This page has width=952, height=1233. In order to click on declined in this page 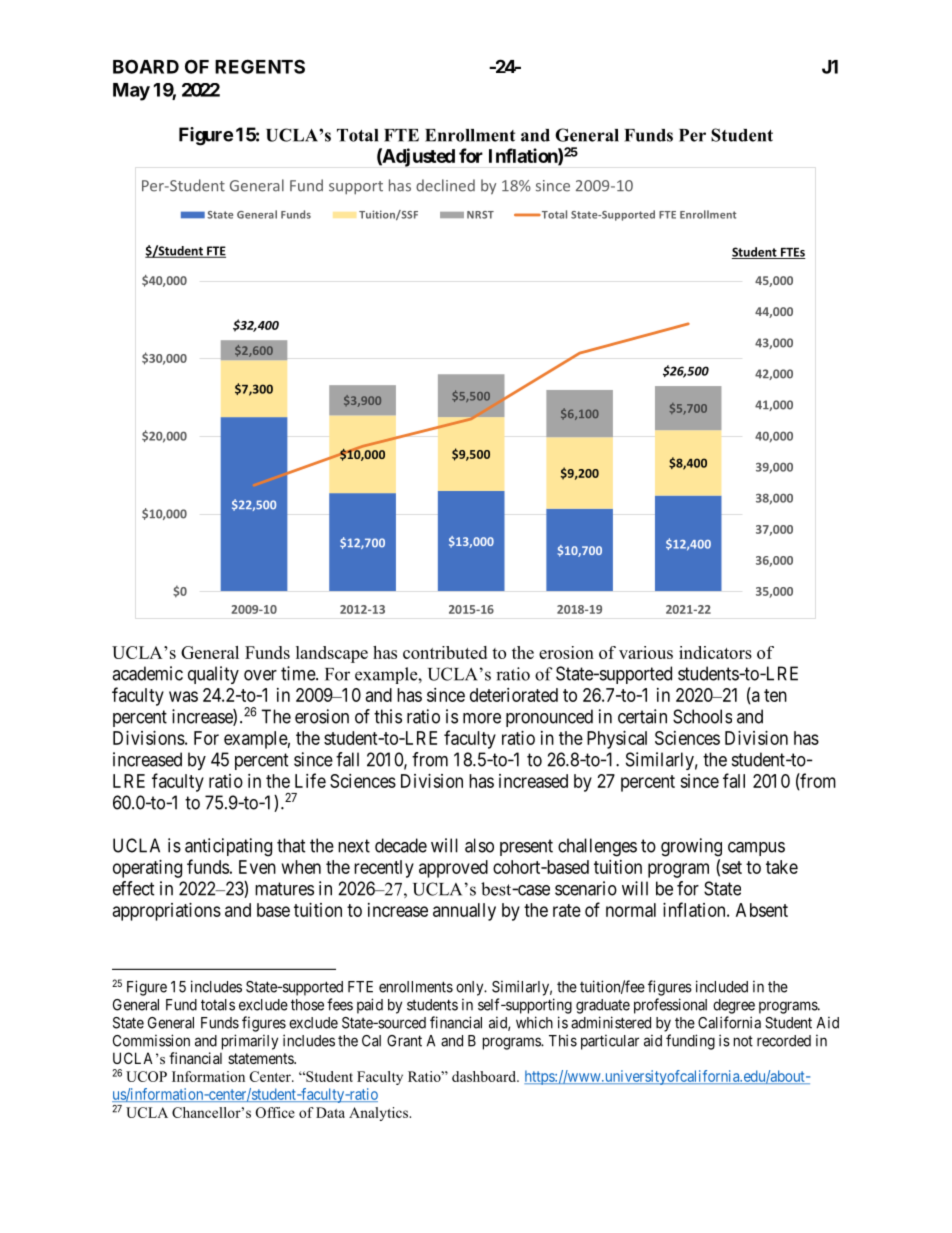, I will do `click(445, 185)`.
